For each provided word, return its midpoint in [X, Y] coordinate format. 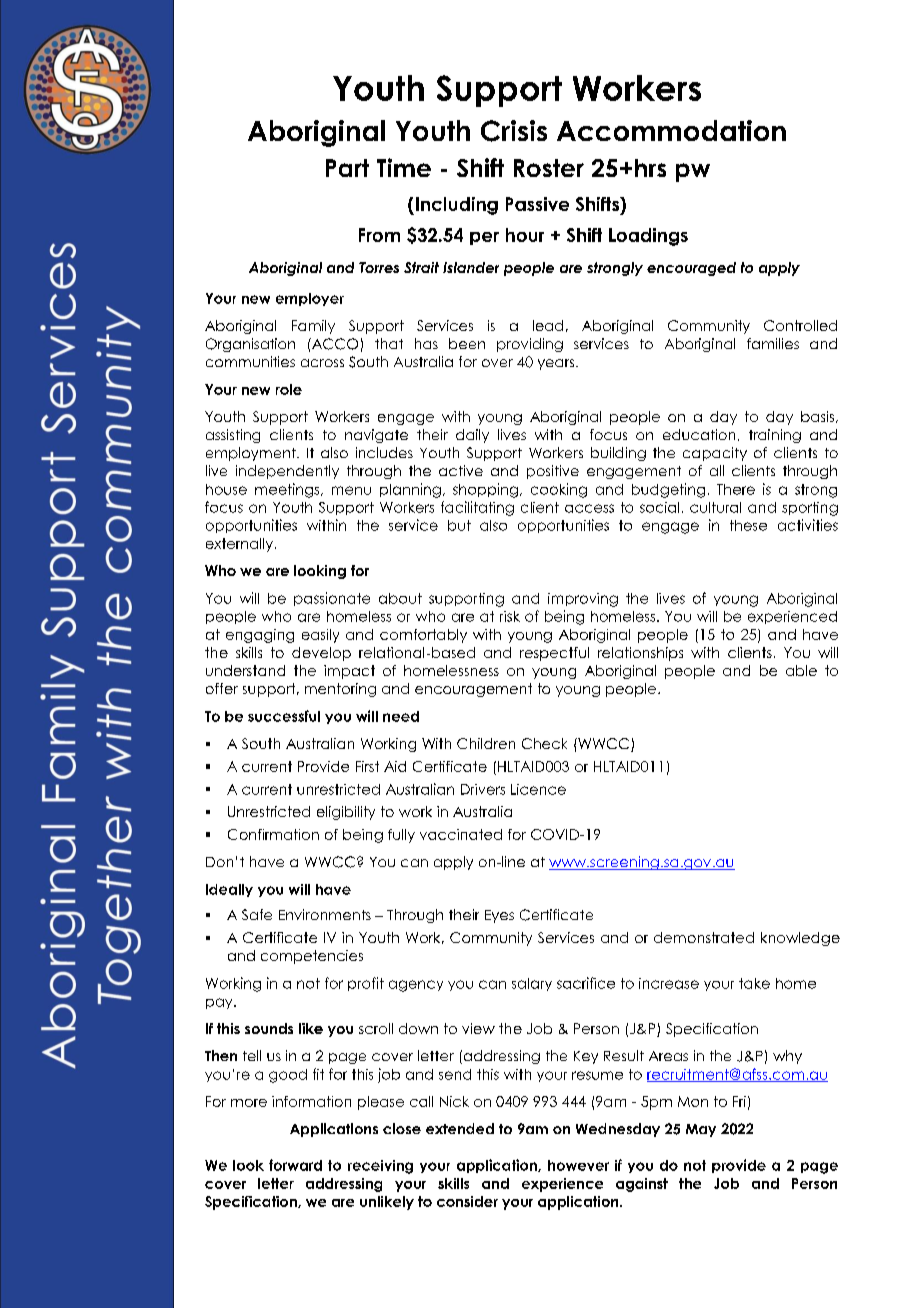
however [578, 1165]
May [701, 1130]
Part [347, 168]
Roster [549, 168]
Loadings [648, 237]
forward [295, 1165]
